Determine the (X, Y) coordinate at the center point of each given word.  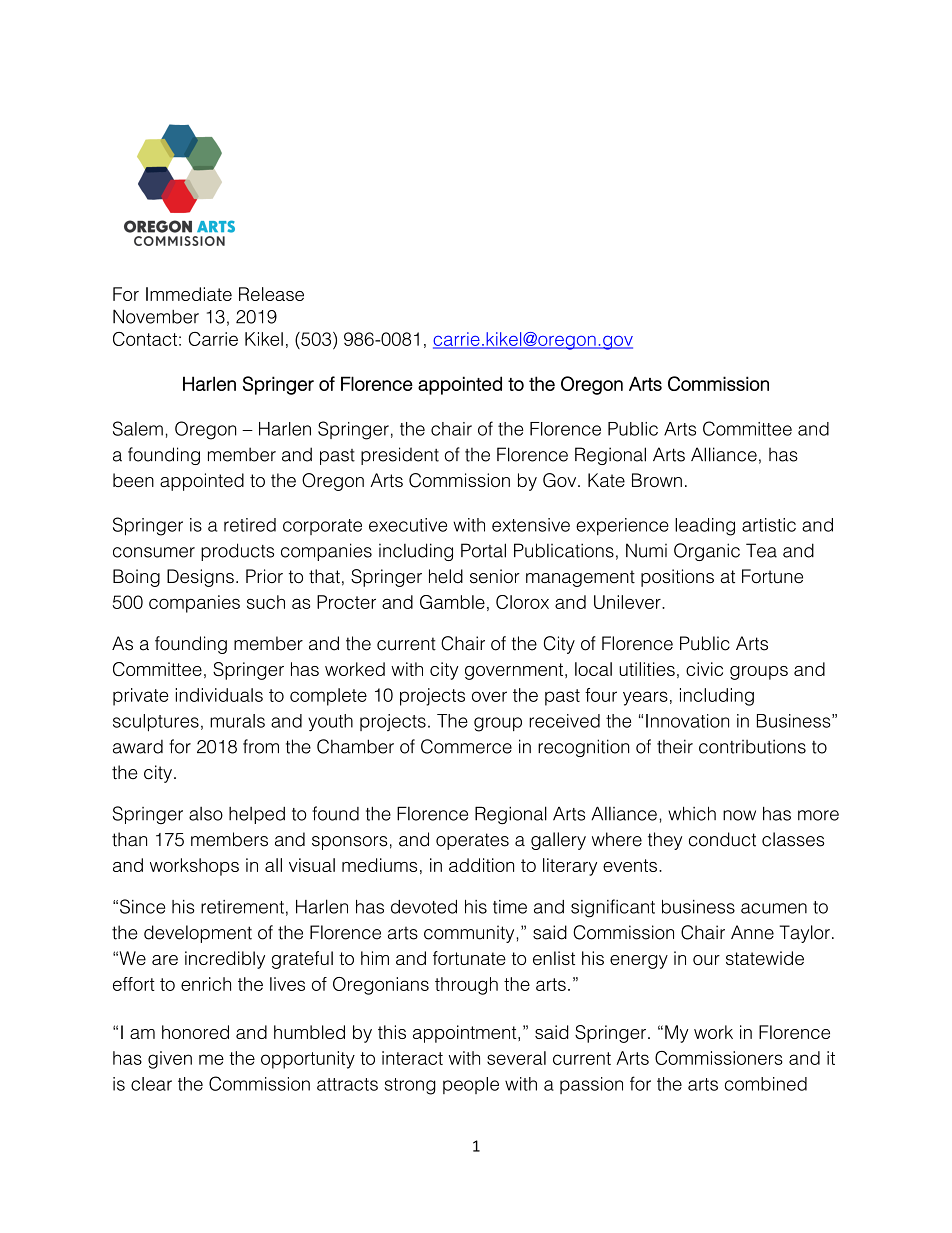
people (471, 1085)
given (170, 1060)
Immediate (189, 294)
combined (766, 1084)
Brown (657, 480)
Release (271, 294)
